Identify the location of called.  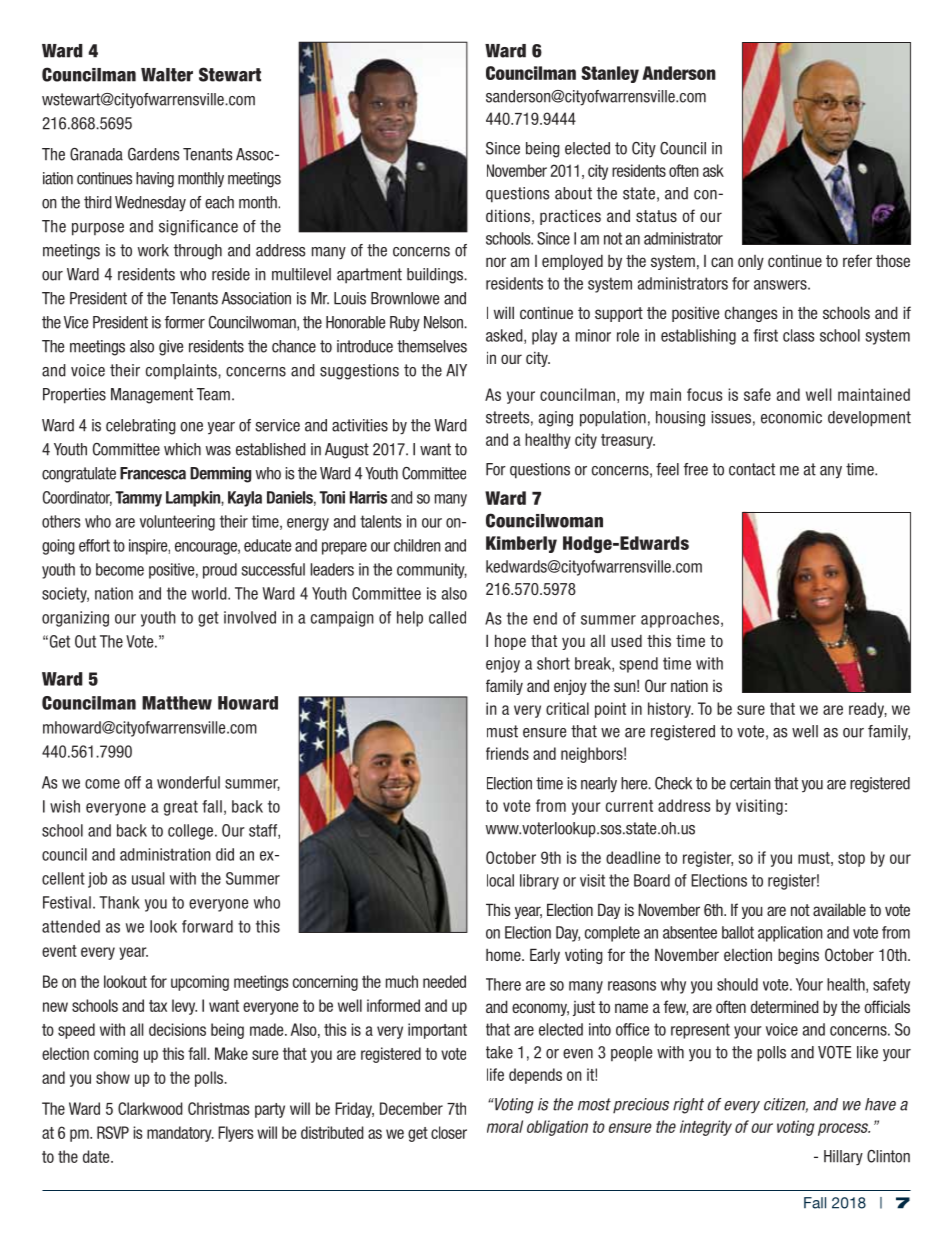
(447, 617).
